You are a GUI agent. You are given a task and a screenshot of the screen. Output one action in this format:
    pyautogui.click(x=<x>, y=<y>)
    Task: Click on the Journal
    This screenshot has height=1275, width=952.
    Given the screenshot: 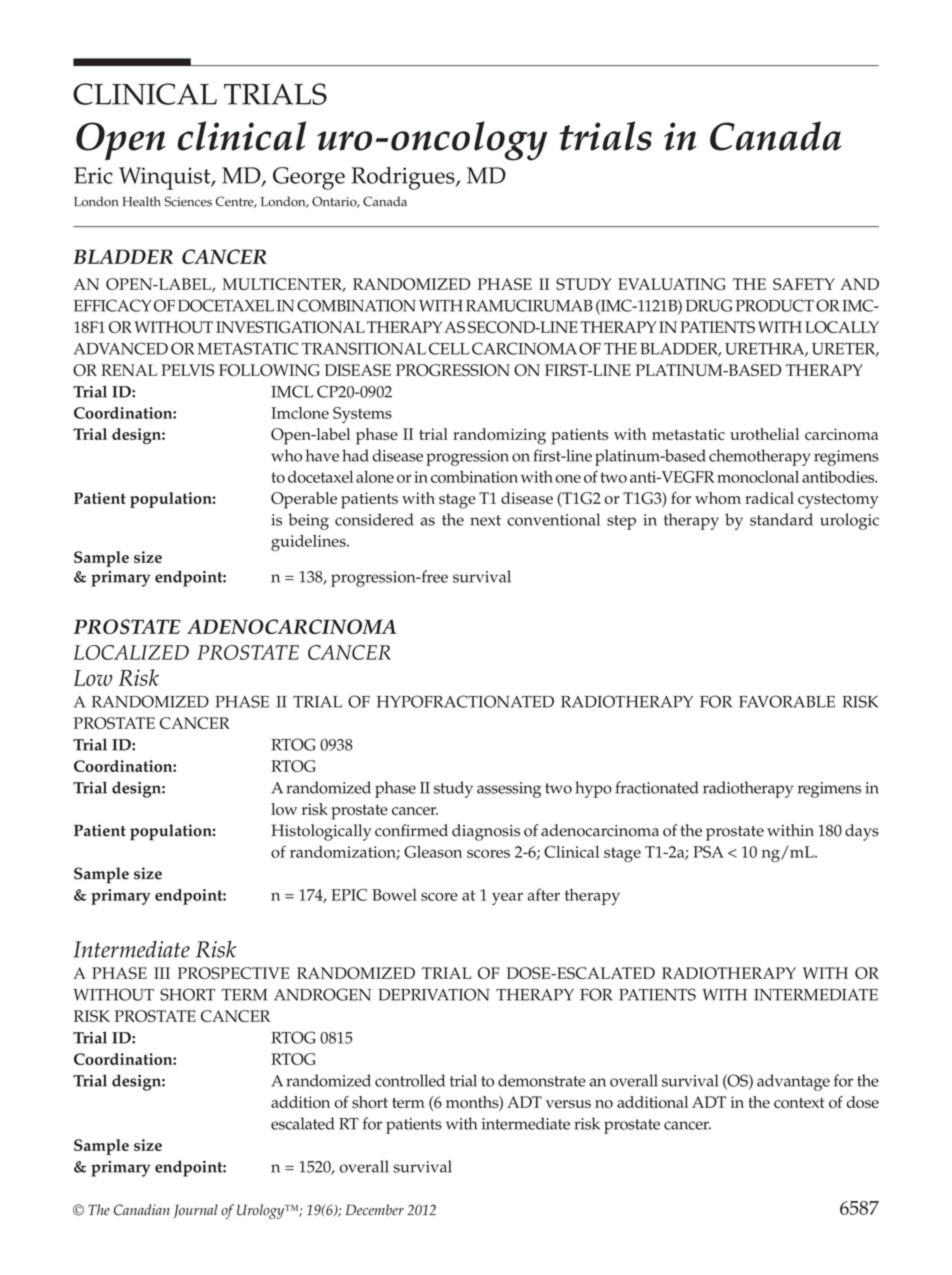 What is the action you would take?
    pyautogui.click(x=196, y=1211)
